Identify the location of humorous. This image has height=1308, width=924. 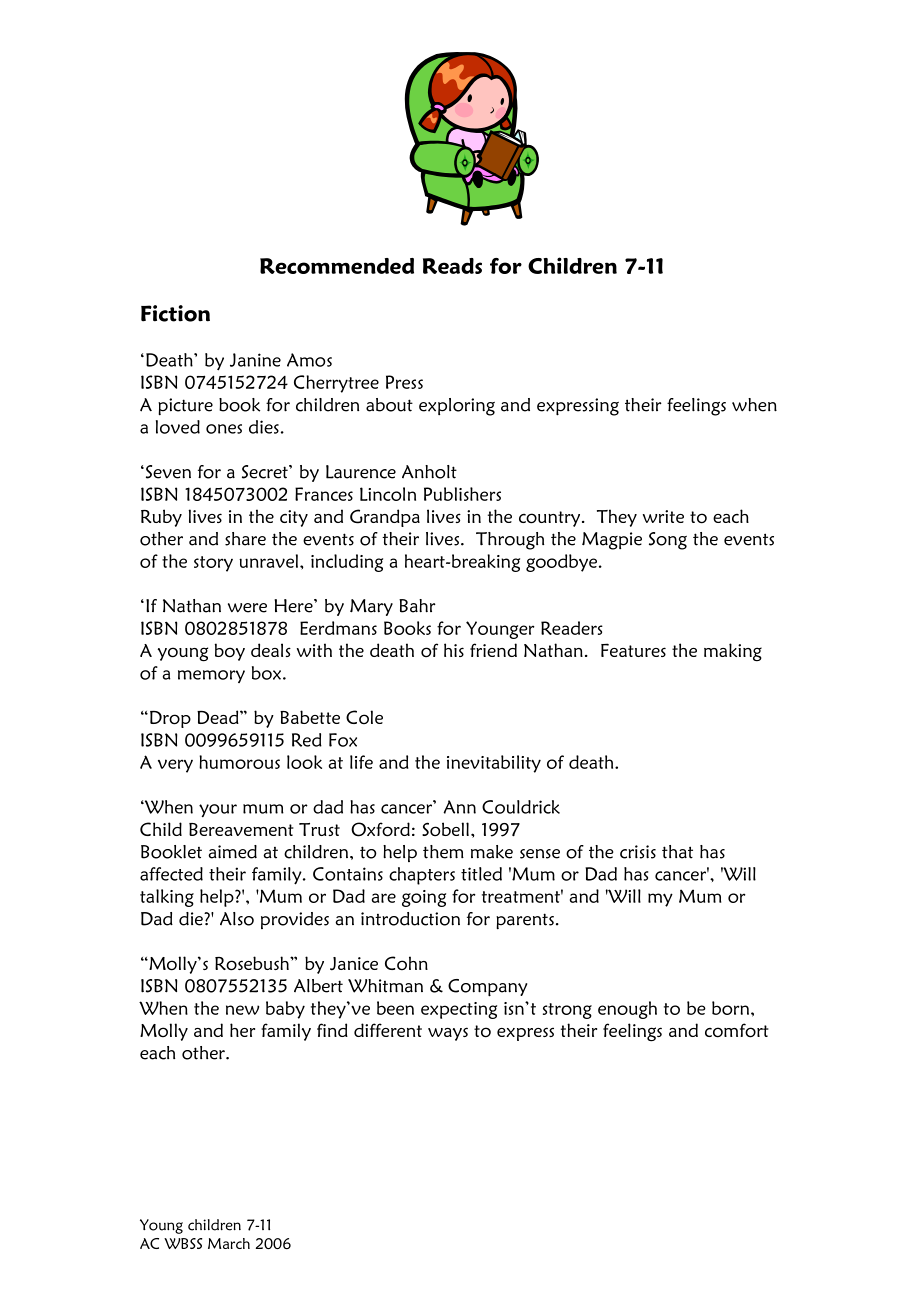
(239, 762).
